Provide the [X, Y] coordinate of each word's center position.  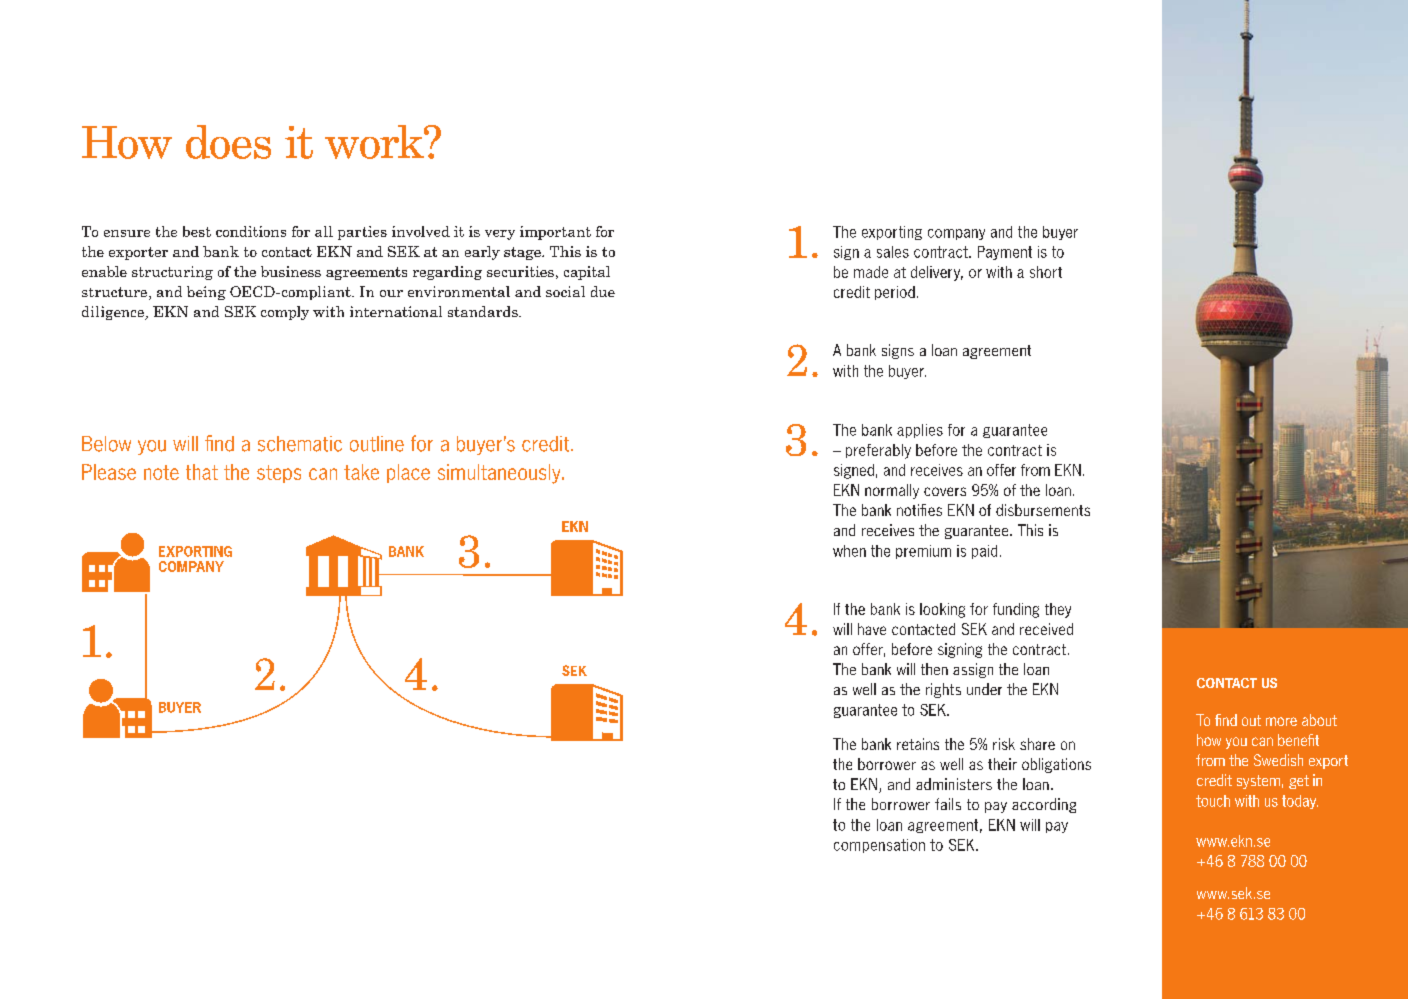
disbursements [1043, 510]
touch [1213, 801]
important [555, 233]
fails [948, 804]
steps [279, 474]
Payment [1005, 253]
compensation [879, 846]
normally [892, 491]
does [228, 142]
